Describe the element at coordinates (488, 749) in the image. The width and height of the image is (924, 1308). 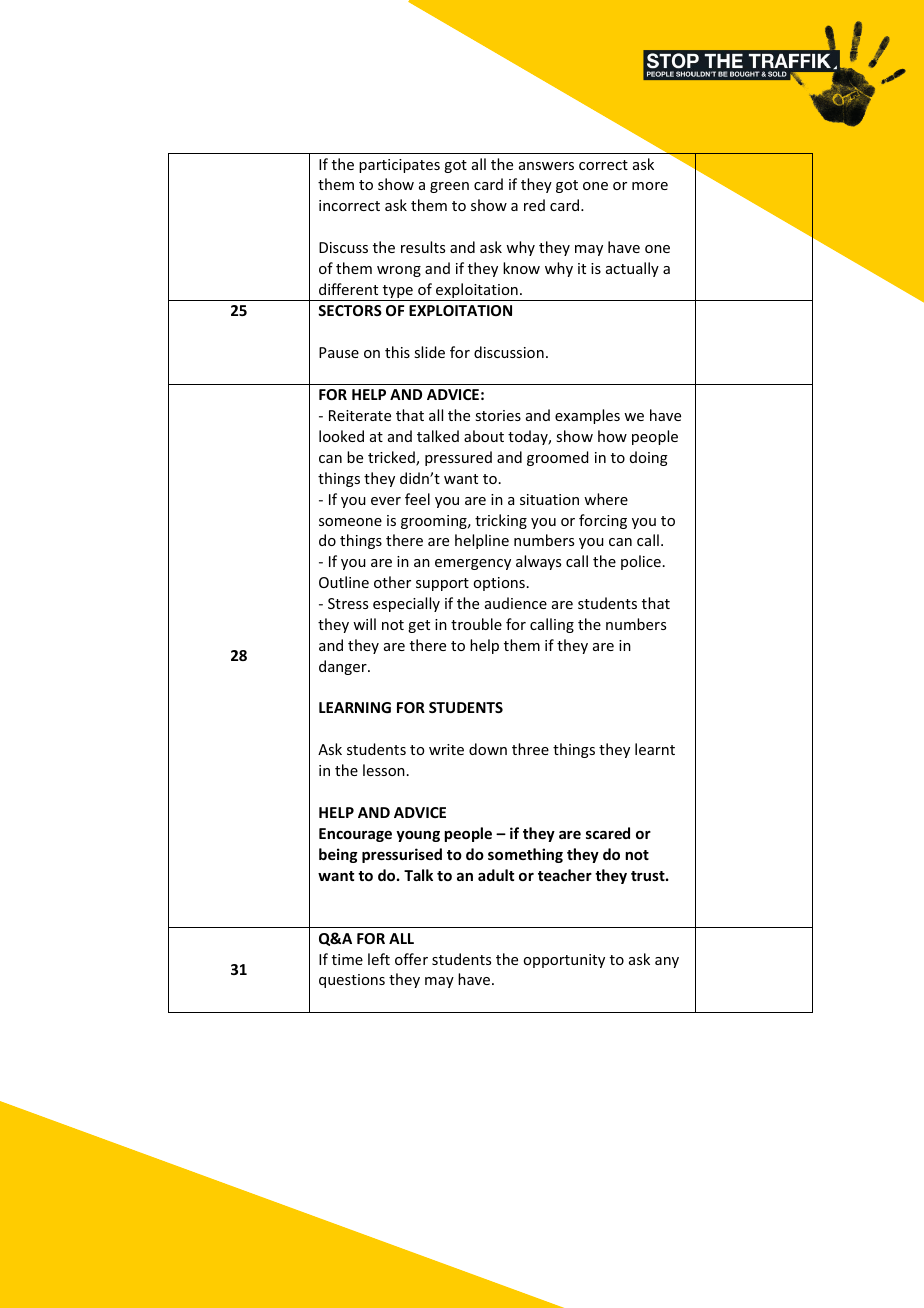
I see `down` at that location.
